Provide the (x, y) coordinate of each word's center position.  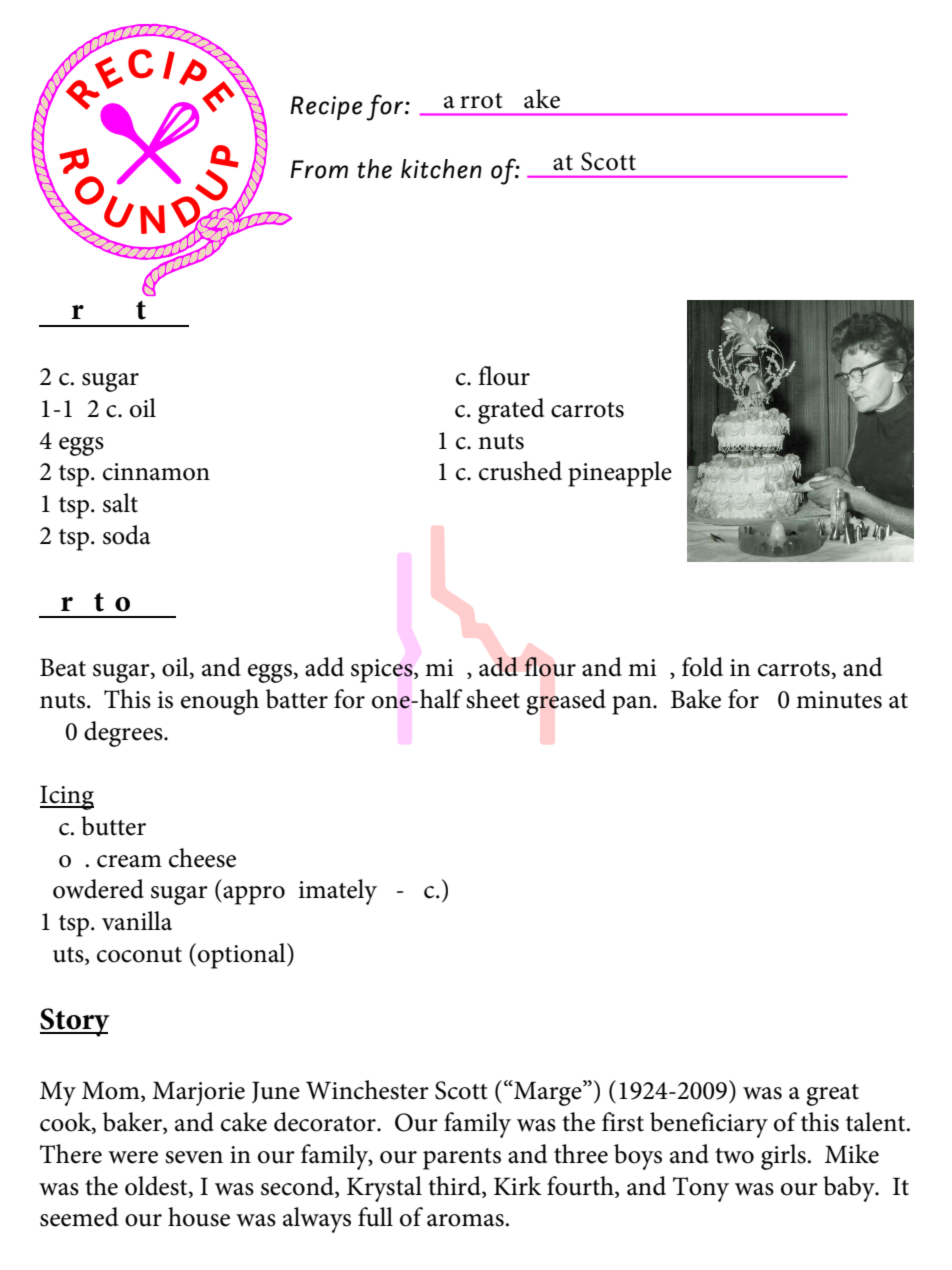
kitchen (441, 169)
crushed (520, 471)
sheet (493, 699)
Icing (67, 797)
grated (511, 411)
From (319, 169)
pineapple (620, 474)
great (832, 1095)
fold (702, 667)
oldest (157, 1186)
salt (120, 503)
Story (75, 1022)
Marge (548, 1093)
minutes (839, 700)
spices (383, 671)
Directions (95, 602)
